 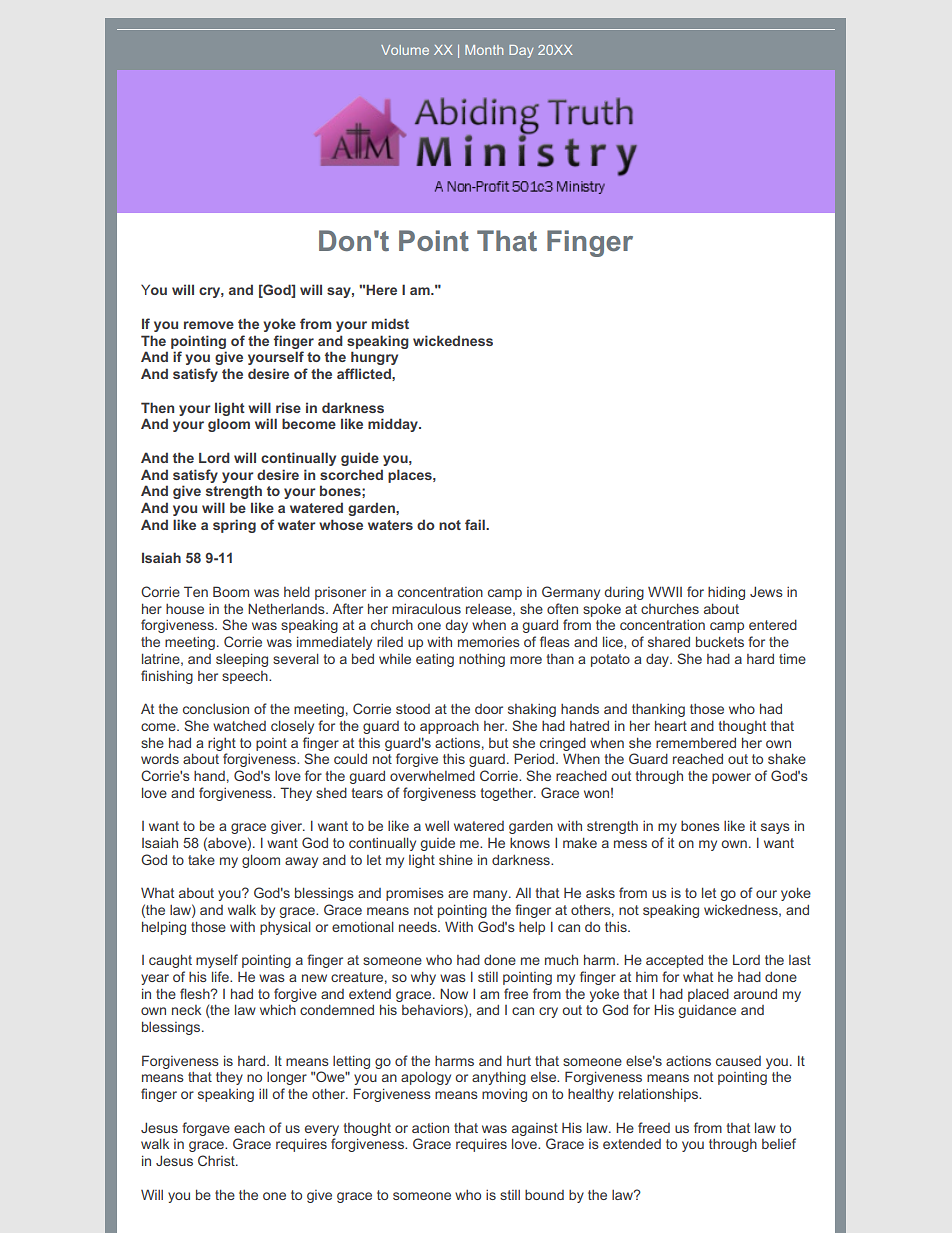 What do you see at coordinates (775, 828) in the screenshot?
I see `says` at bounding box center [775, 828].
